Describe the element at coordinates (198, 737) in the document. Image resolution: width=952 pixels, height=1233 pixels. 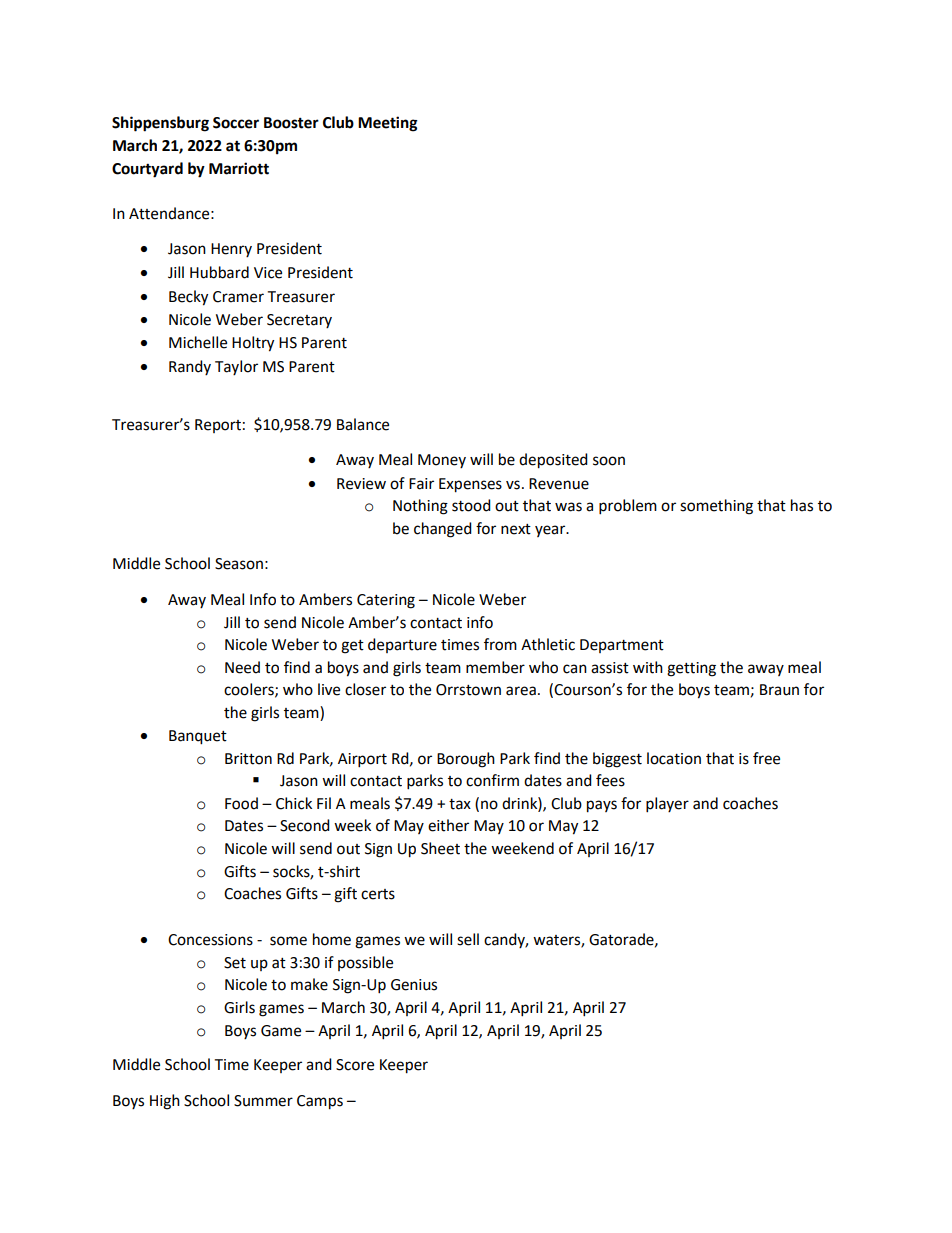
I see `Banquet` at that location.
